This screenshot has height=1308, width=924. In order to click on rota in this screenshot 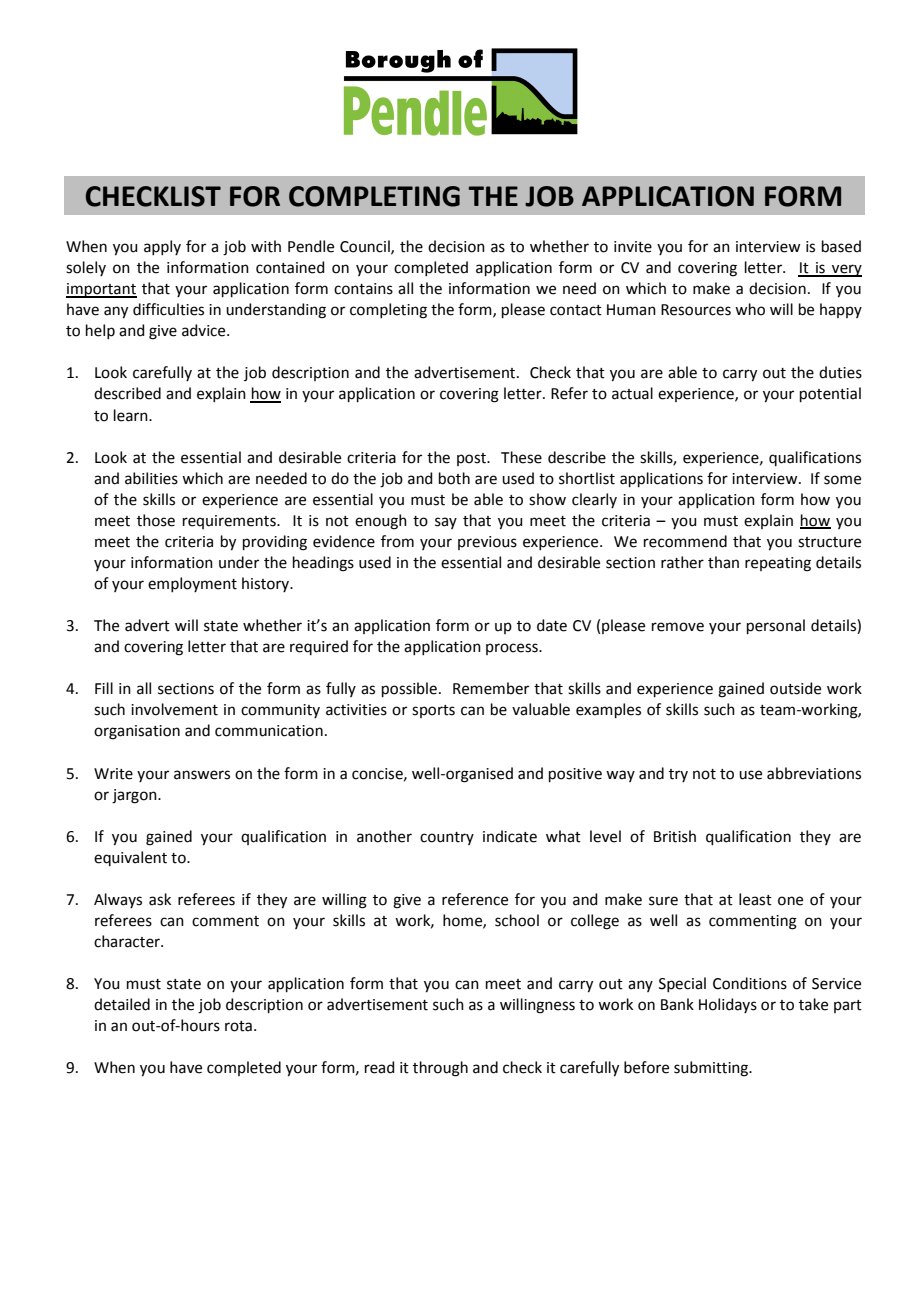, I will do `click(238, 1026)`.
